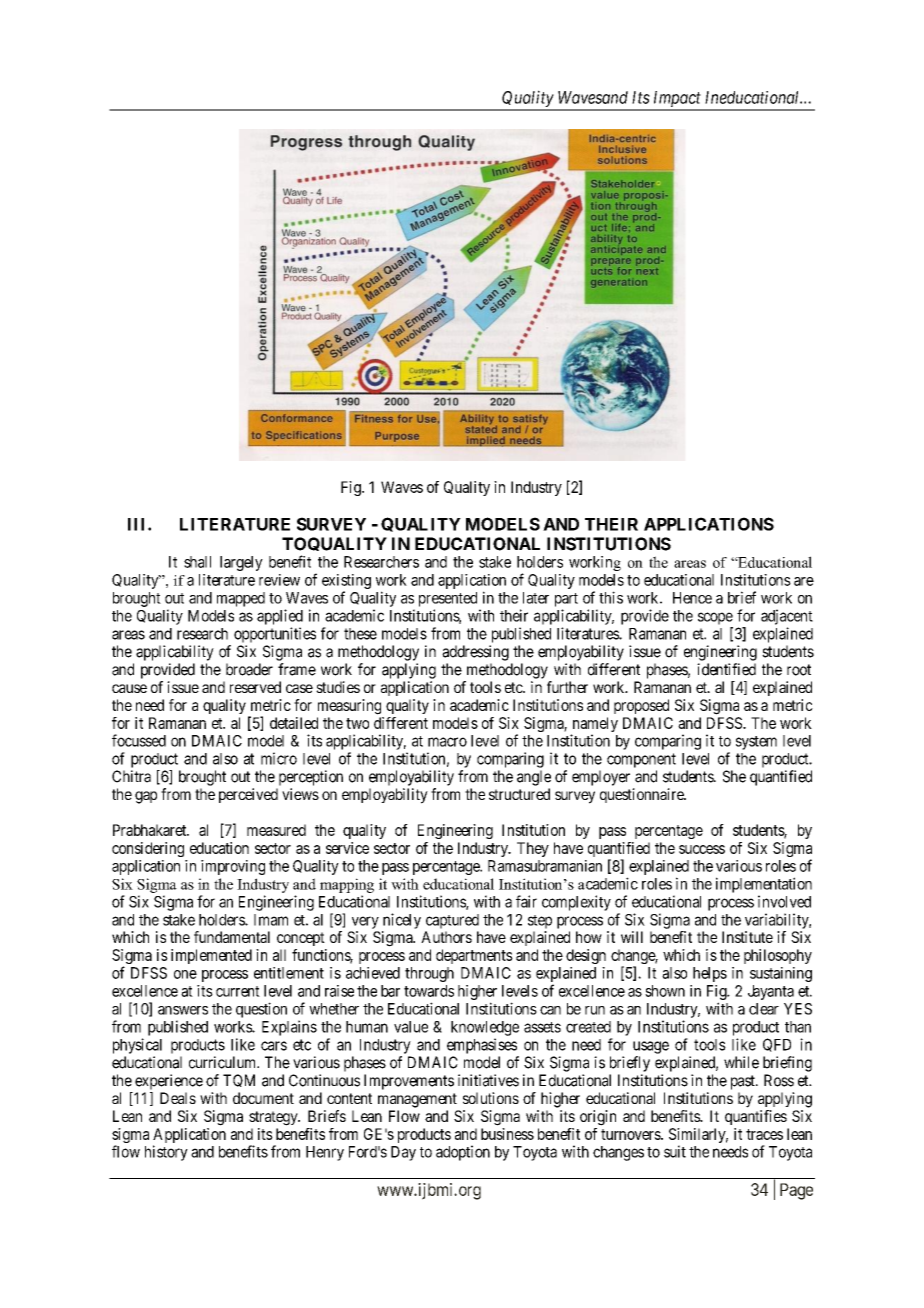  I want to click on presented, so click(448, 599).
